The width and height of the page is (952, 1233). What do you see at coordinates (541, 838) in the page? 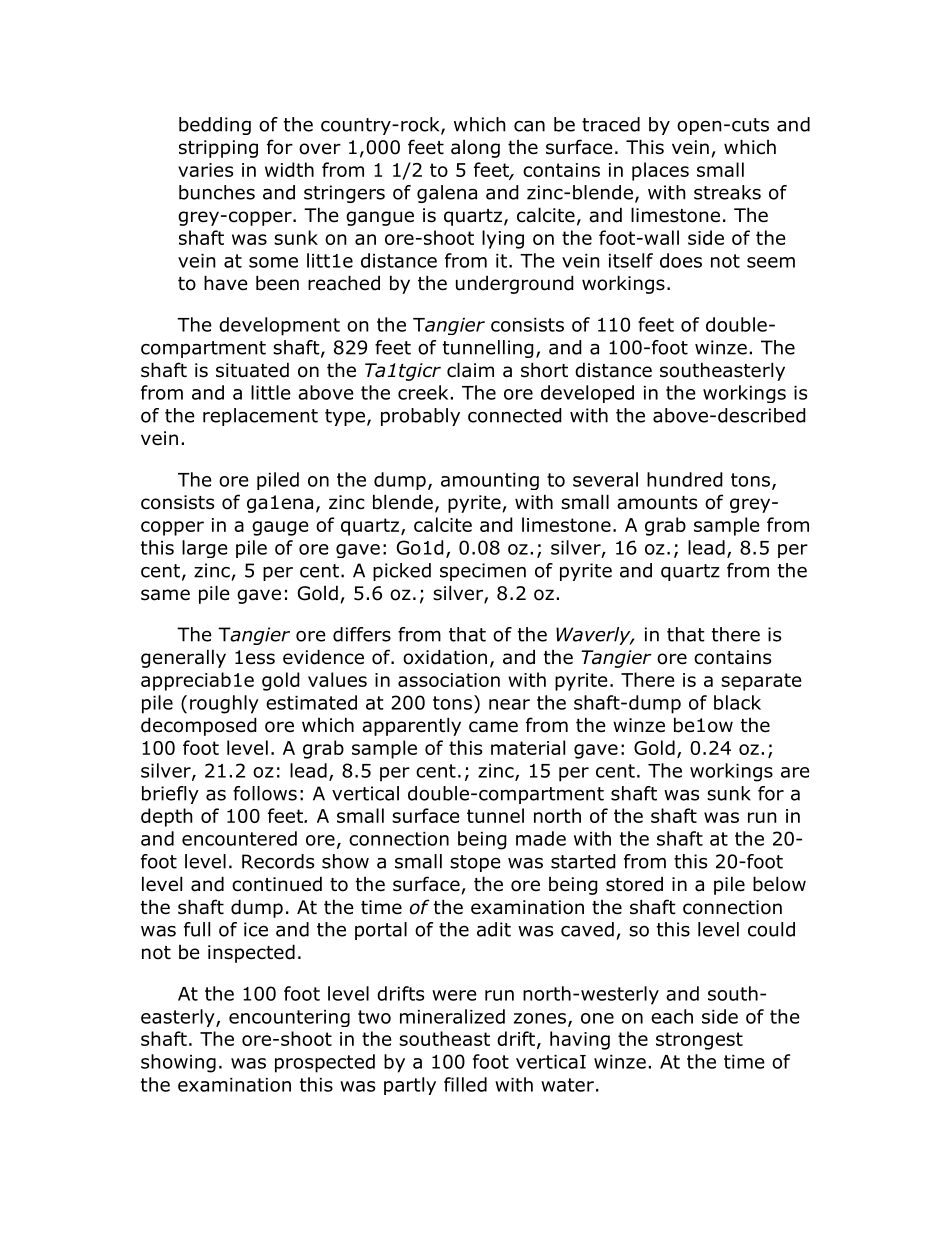
I see `made` at bounding box center [541, 838].
